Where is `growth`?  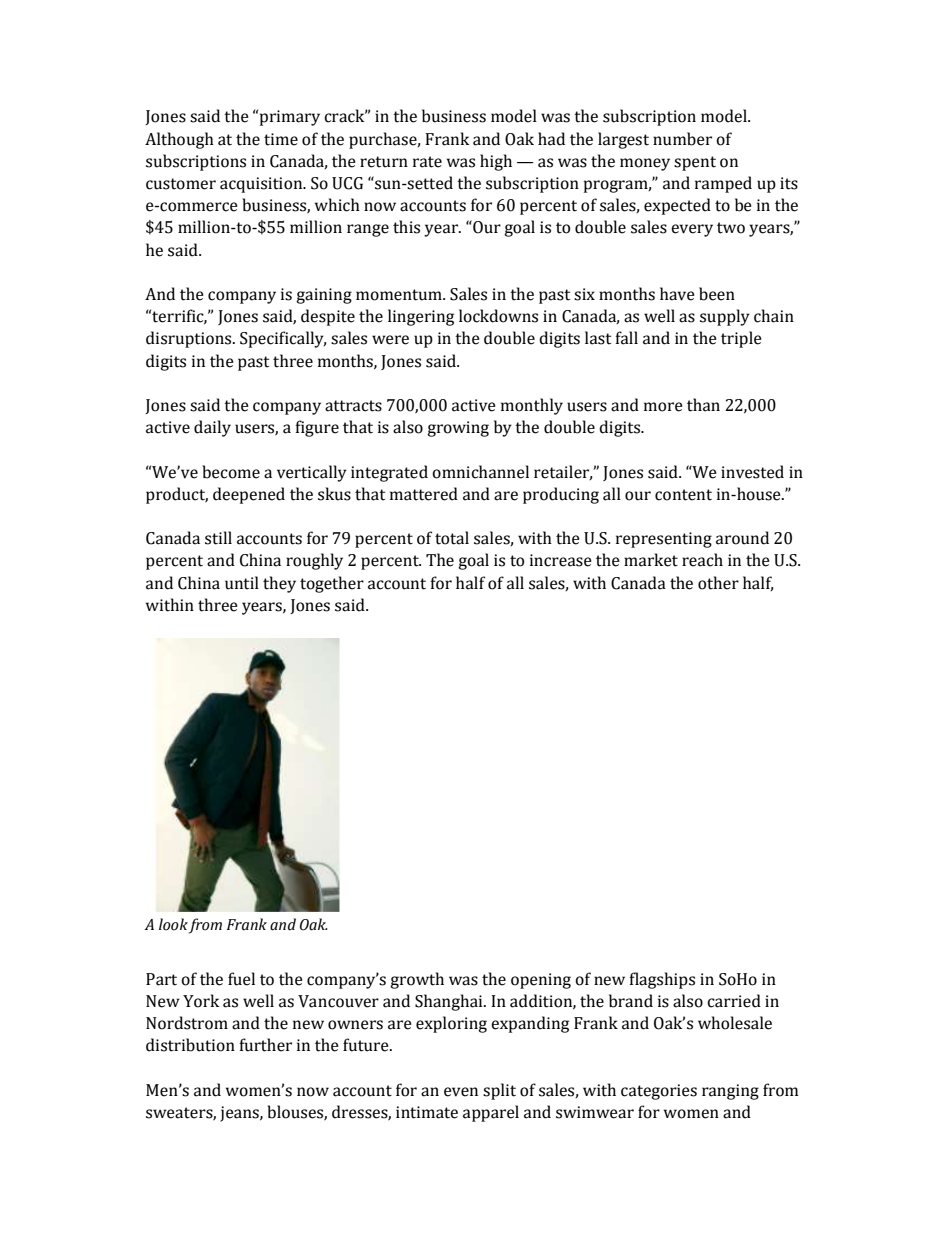 growth is located at coordinates (417, 980).
